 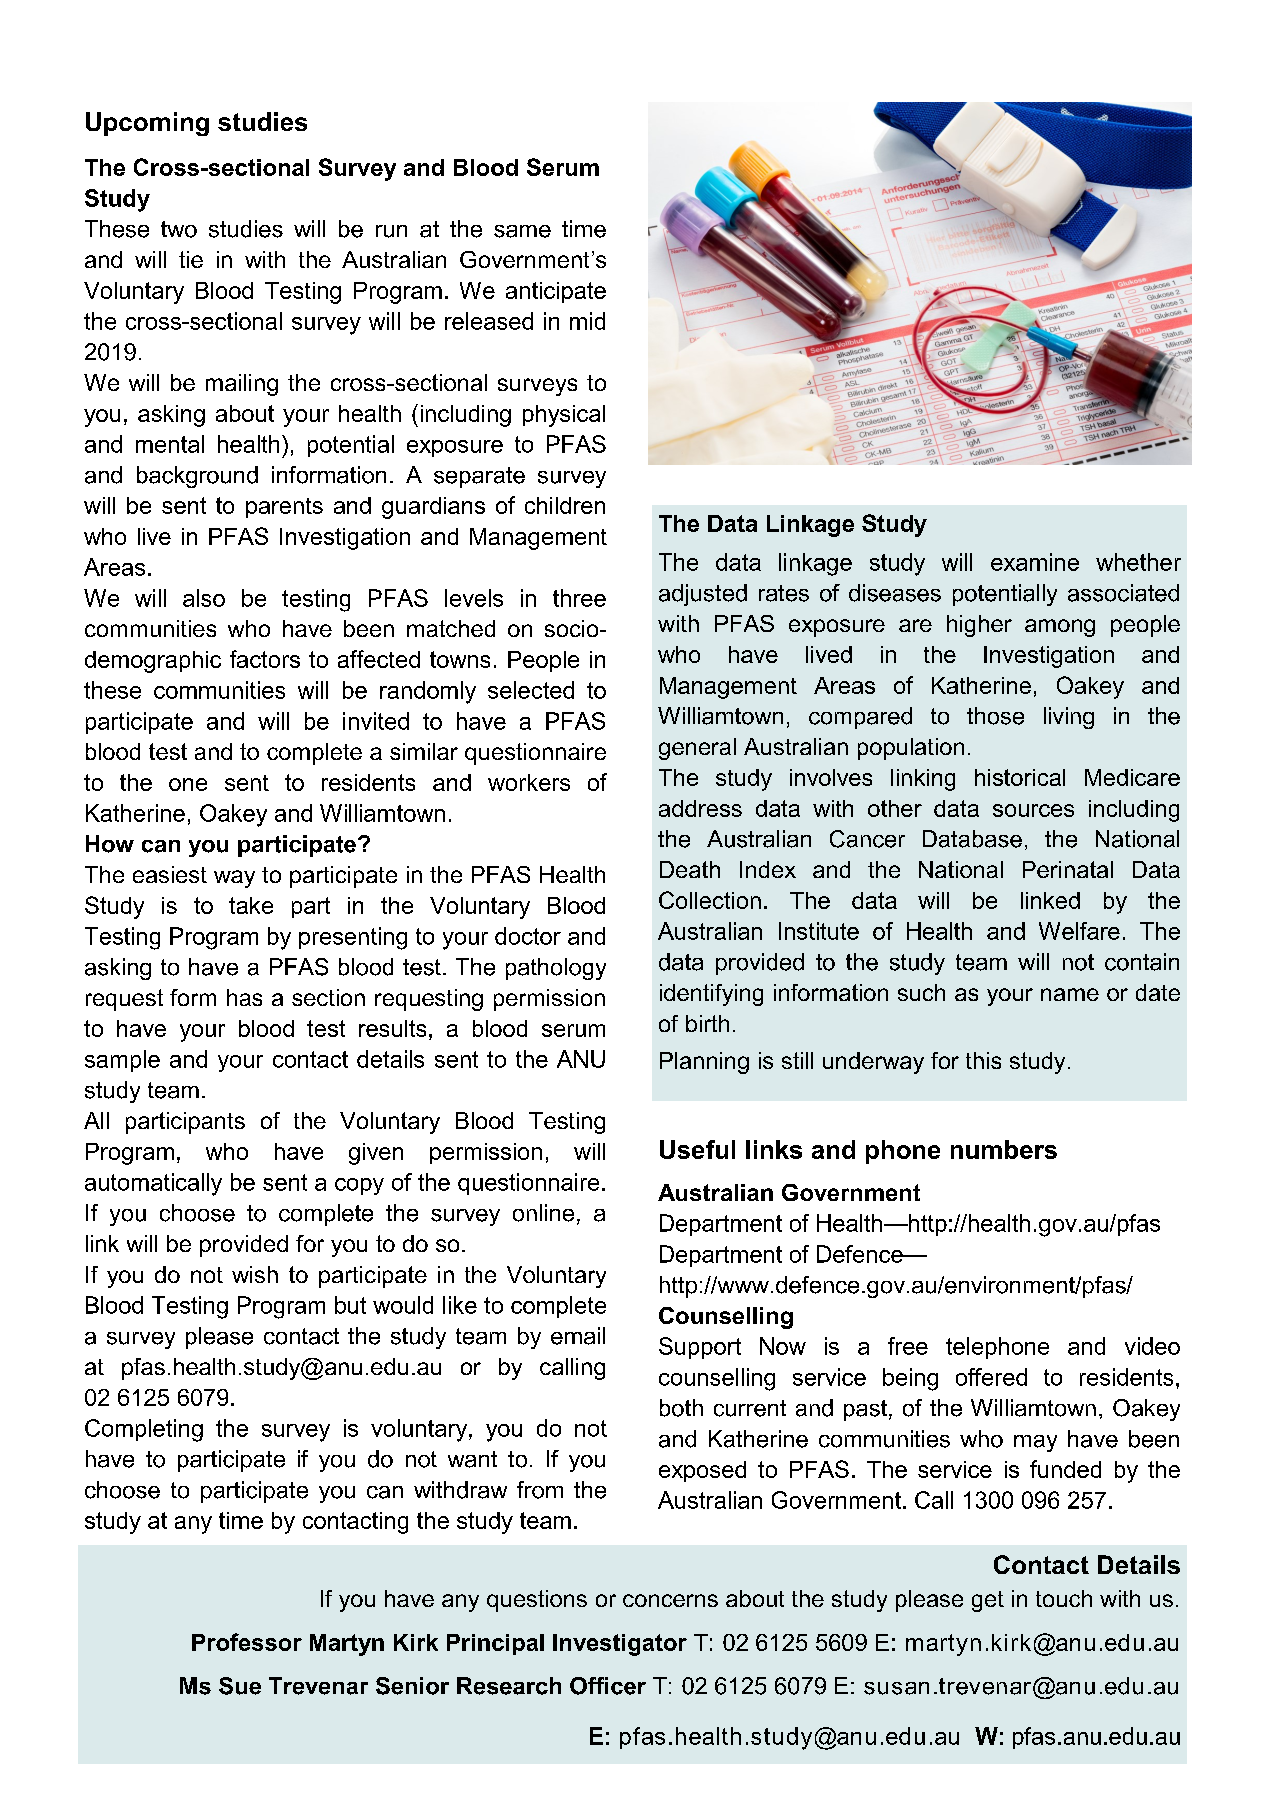 I want to click on two, so click(x=179, y=229).
